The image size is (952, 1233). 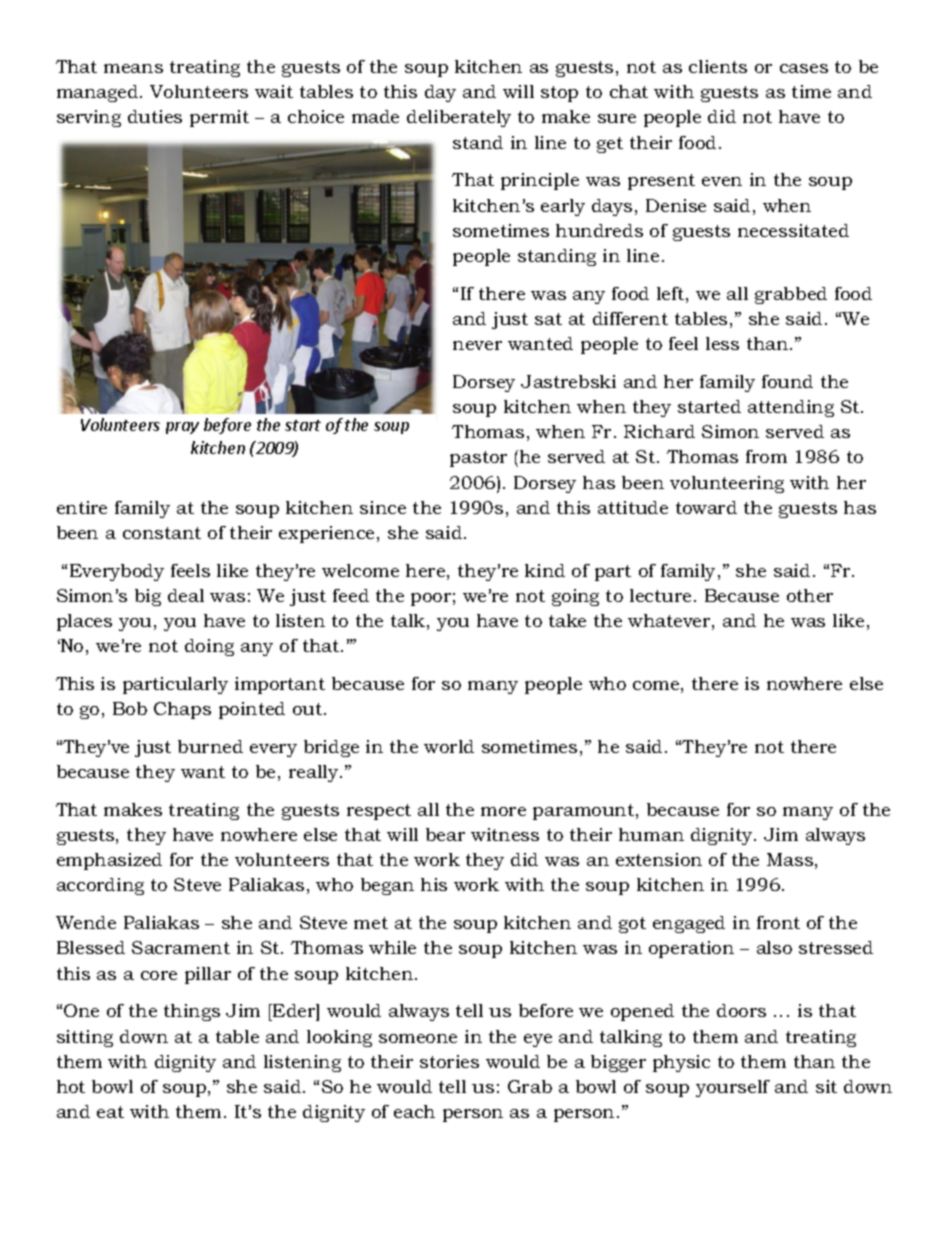 What do you see at coordinates (71, 1086) in the image?
I see `hot` at bounding box center [71, 1086].
